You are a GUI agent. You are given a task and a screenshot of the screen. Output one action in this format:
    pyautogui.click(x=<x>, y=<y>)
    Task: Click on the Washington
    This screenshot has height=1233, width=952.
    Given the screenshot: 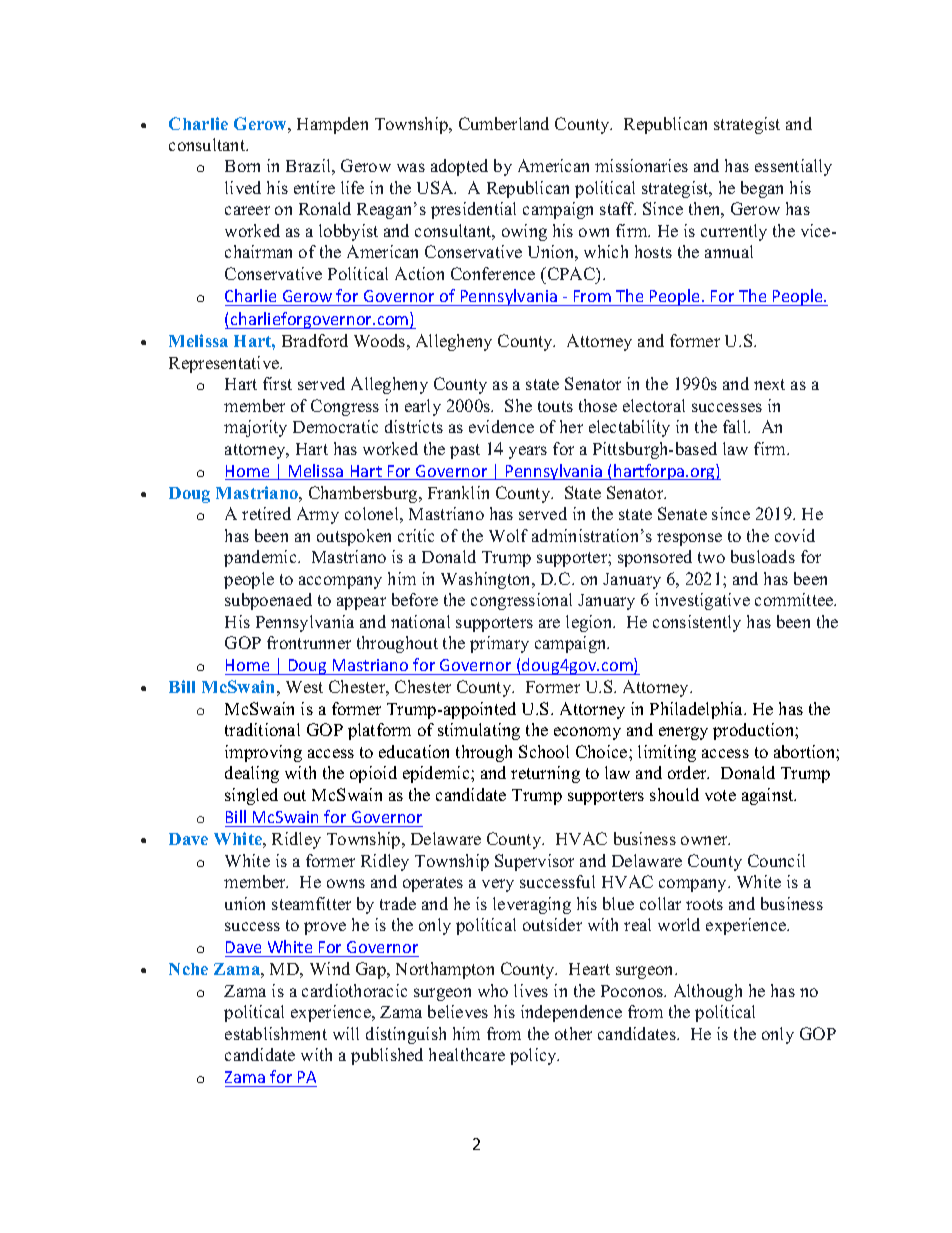 What is the action you would take?
    pyautogui.click(x=487, y=580)
